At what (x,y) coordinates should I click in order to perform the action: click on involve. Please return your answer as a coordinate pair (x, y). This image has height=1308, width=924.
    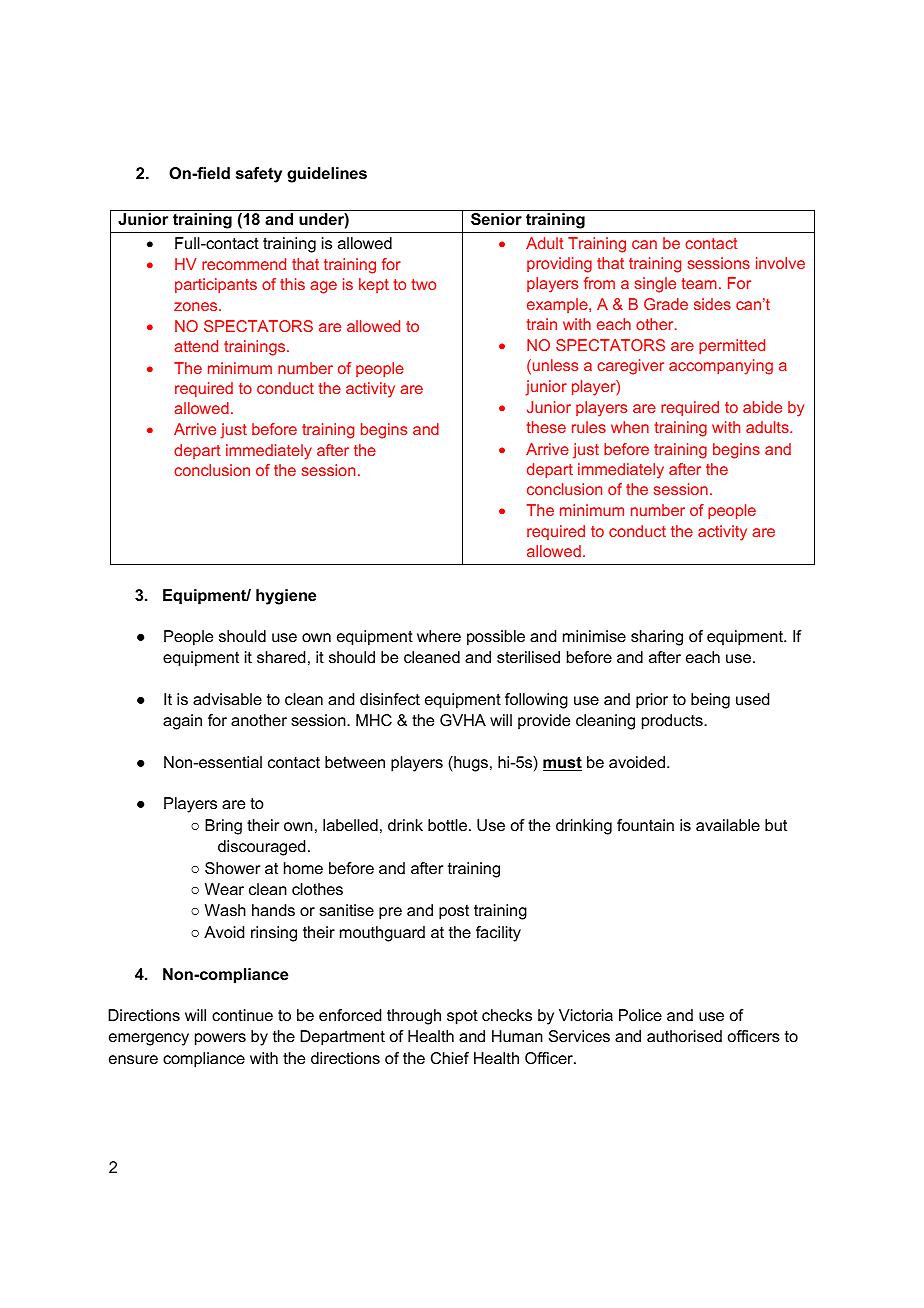
    Looking at the image, I should click on (780, 263).
